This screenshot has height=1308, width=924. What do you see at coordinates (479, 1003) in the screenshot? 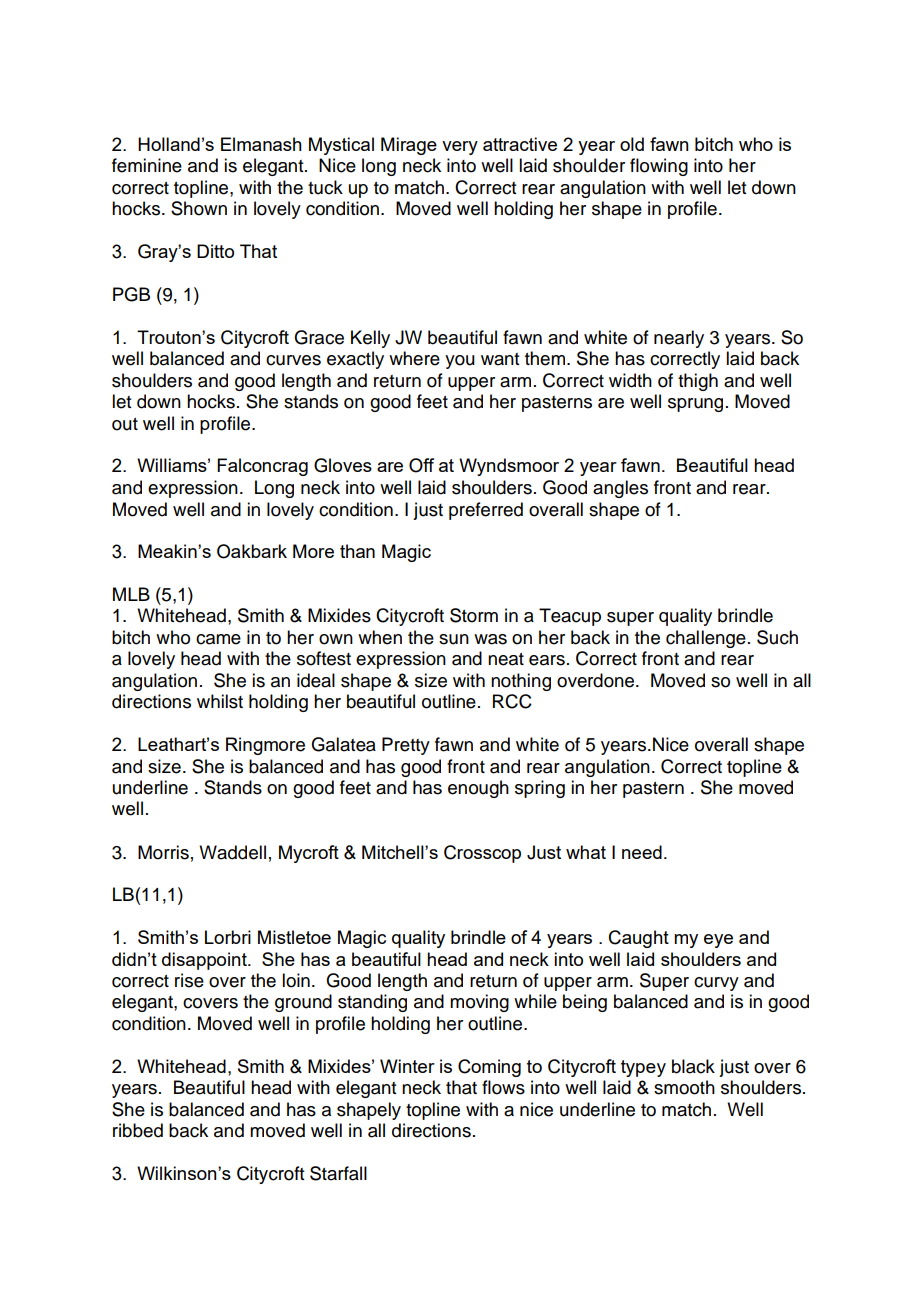
I see `moving` at bounding box center [479, 1003].
